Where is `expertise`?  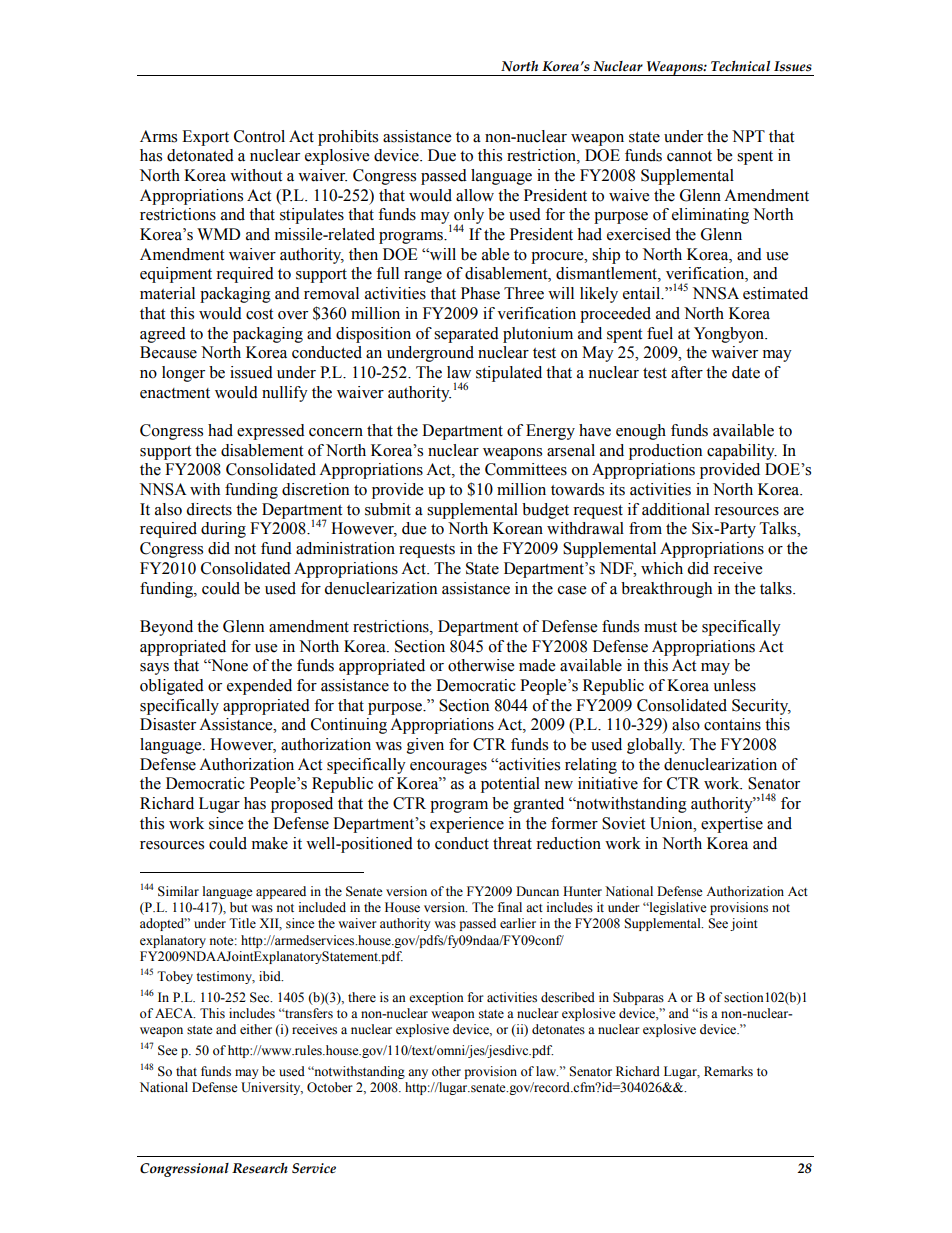 expertise is located at coordinates (732, 825).
